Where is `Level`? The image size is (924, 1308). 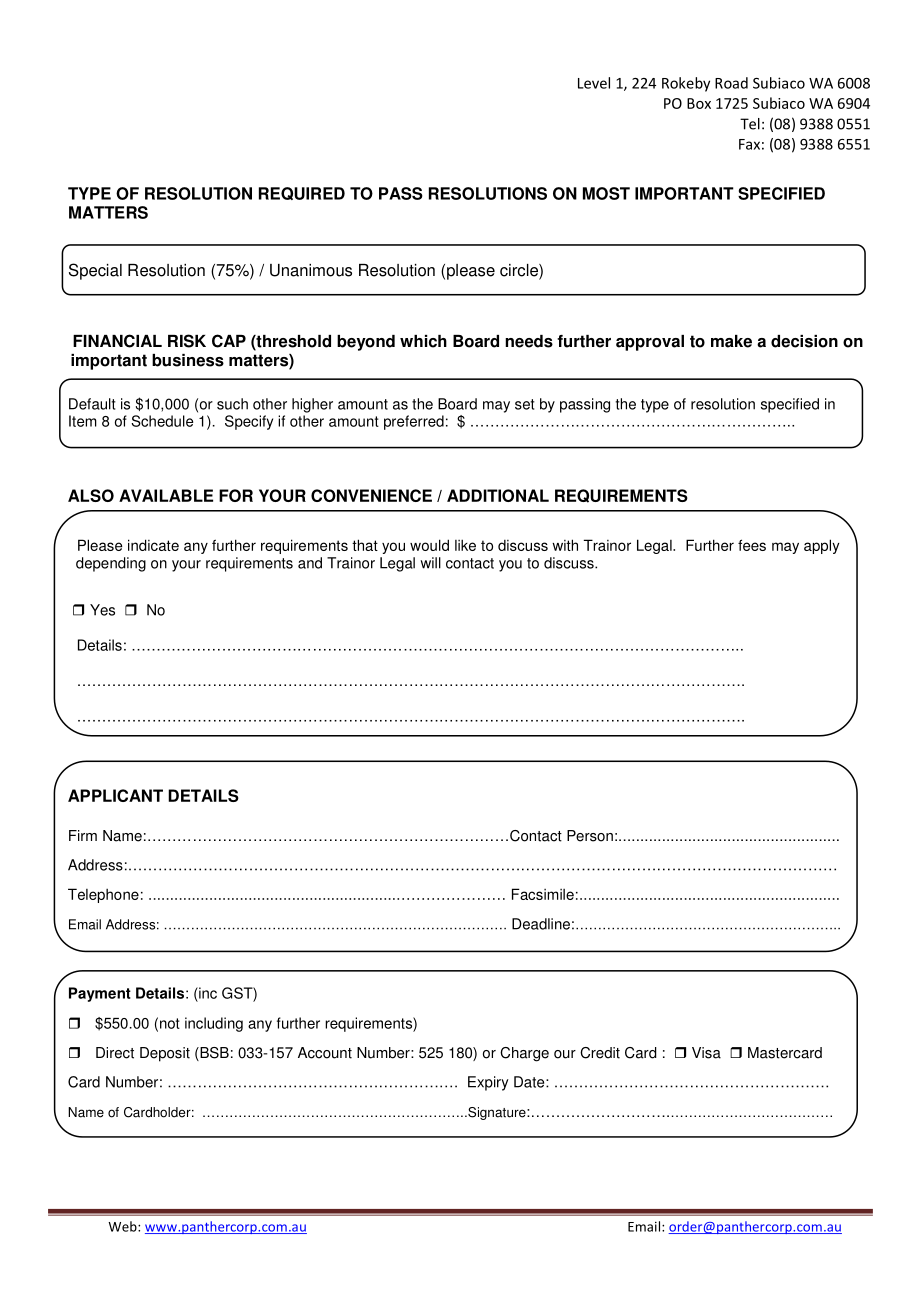 Level is located at coordinates (594, 83).
